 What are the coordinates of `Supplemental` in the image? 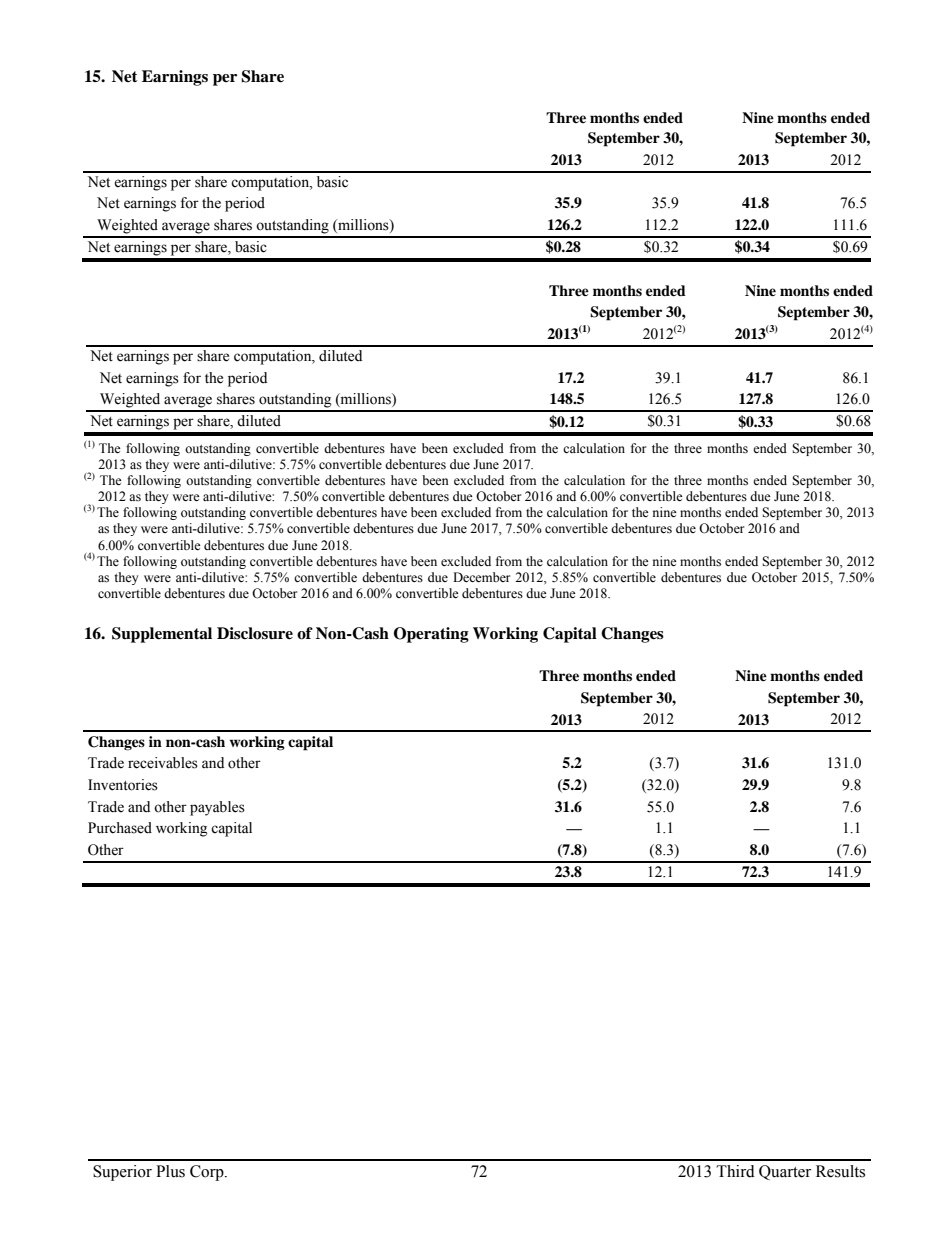 It's located at (162, 635).
